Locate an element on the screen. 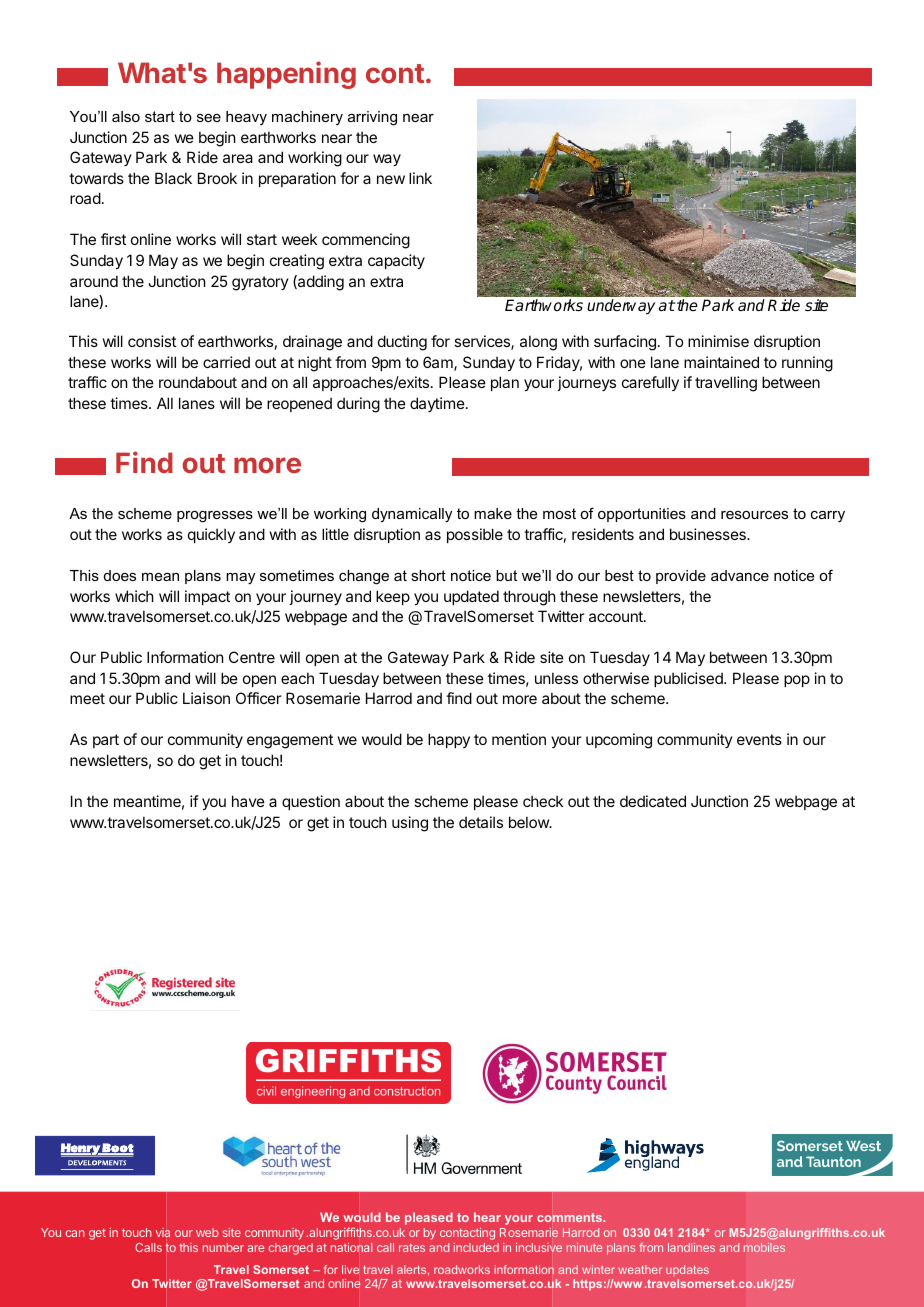 The image size is (924, 1307). arriving is located at coordinates (372, 118).
